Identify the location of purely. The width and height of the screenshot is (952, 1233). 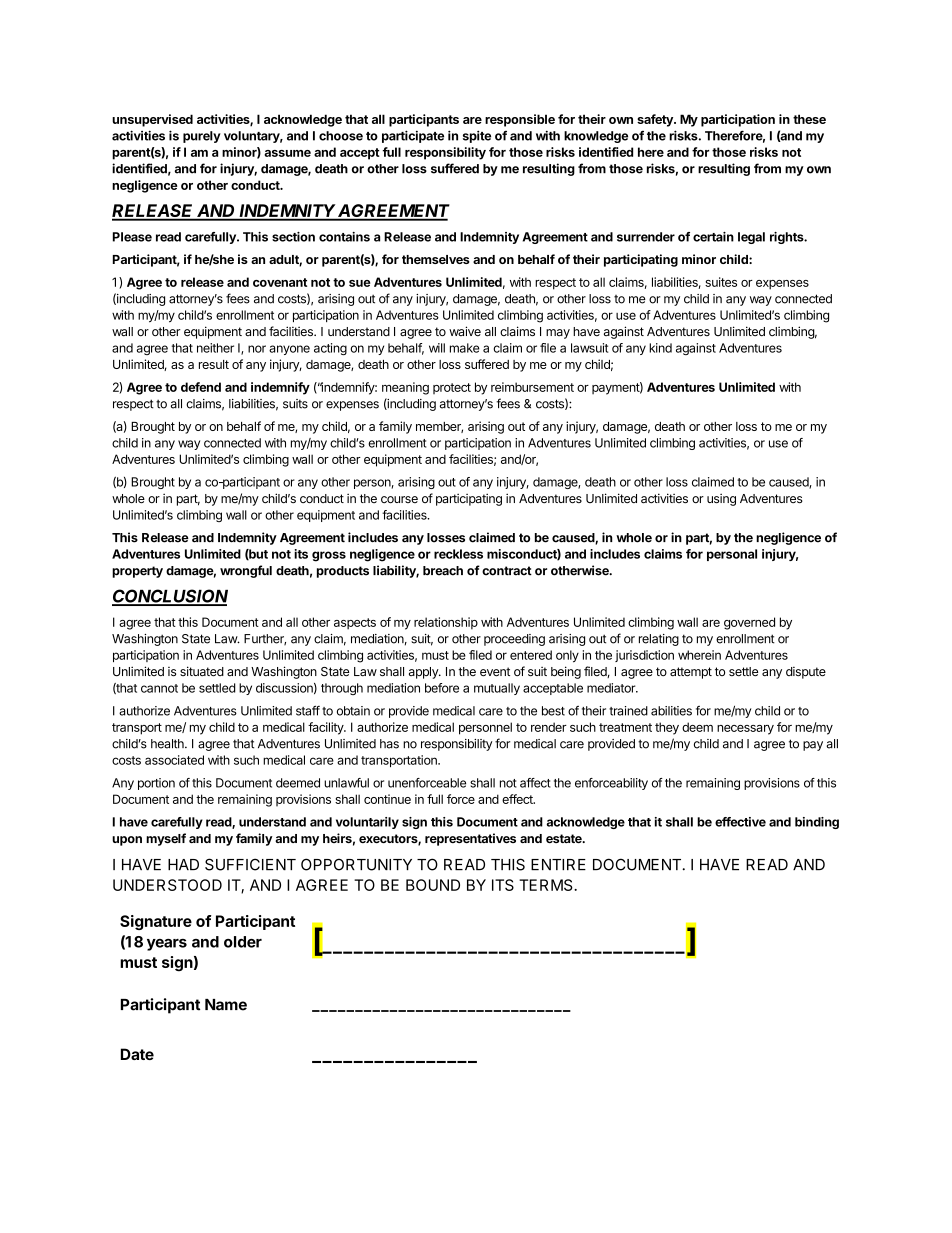
(202, 137).
